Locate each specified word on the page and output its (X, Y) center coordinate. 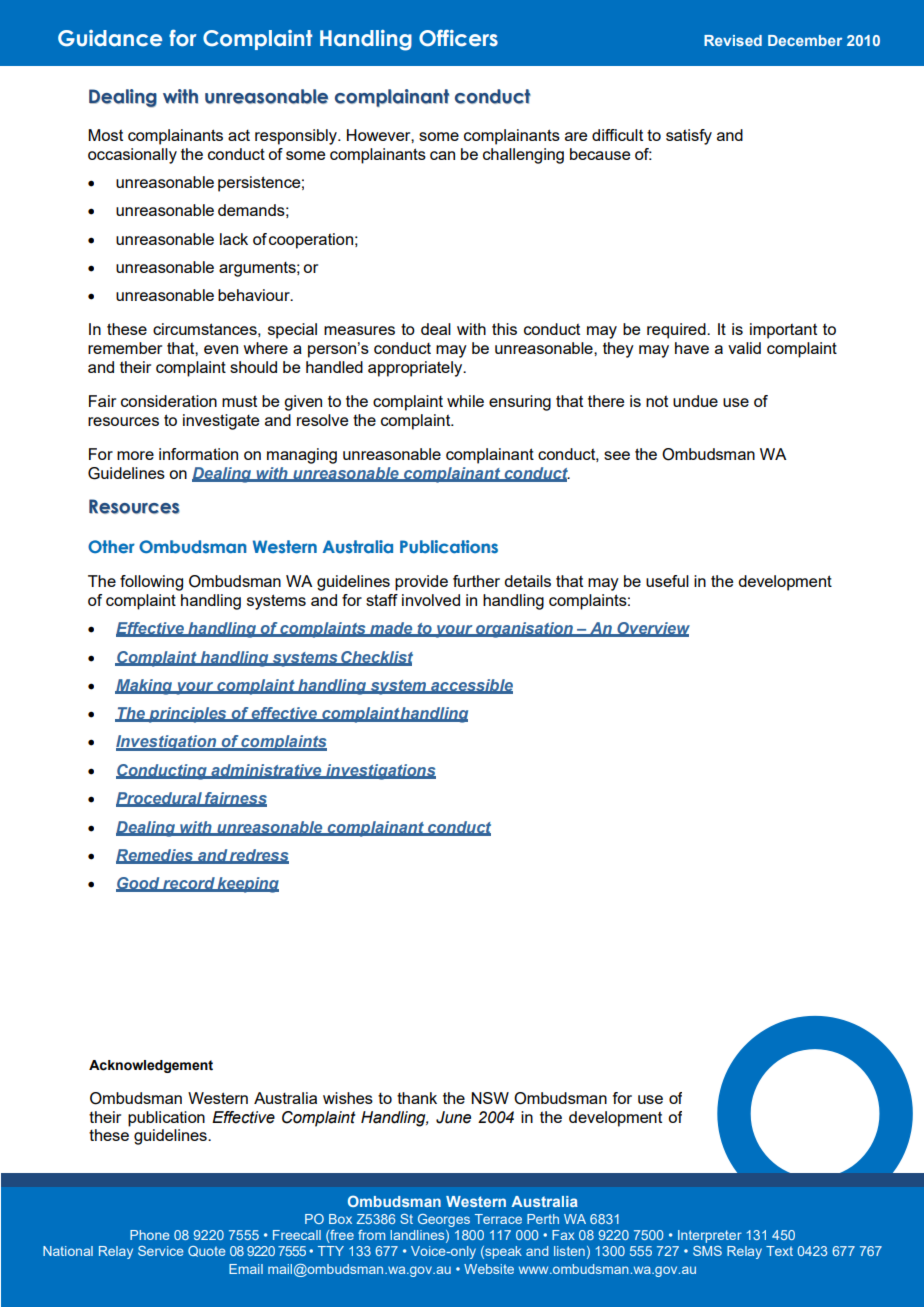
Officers (458, 38)
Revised (733, 40)
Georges (444, 1220)
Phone (150, 1235)
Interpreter (710, 1236)
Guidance (110, 38)
